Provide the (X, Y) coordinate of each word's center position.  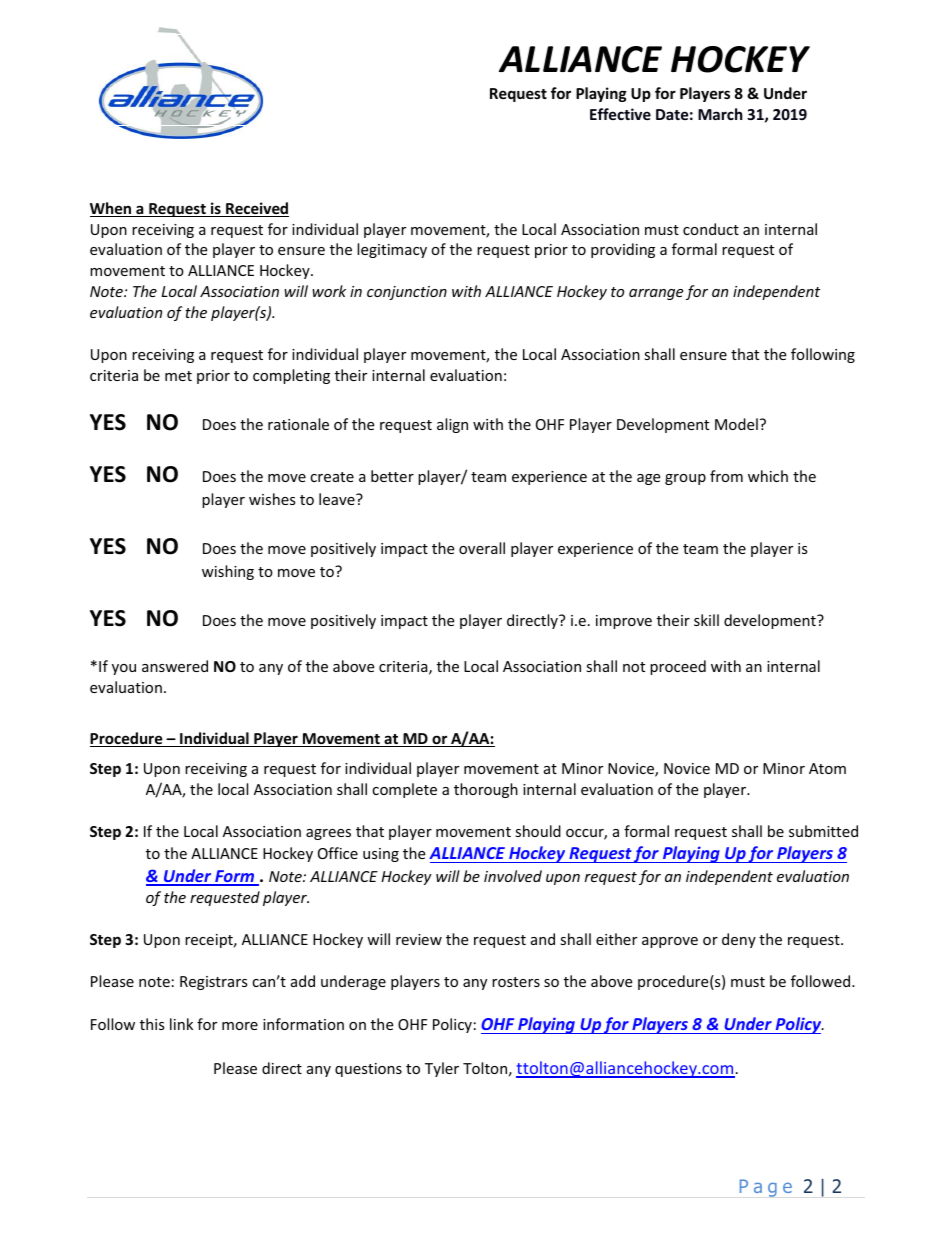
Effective (620, 114)
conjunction (407, 293)
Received (256, 209)
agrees (328, 834)
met (178, 376)
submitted (823, 831)
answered (175, 666)
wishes (272, 499)
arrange (656, 294)
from (726, 476)
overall (482, 548)
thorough (486, 790)
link (181, 1024)
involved (513, 876)
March (720, 114)
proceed (678, 667)
